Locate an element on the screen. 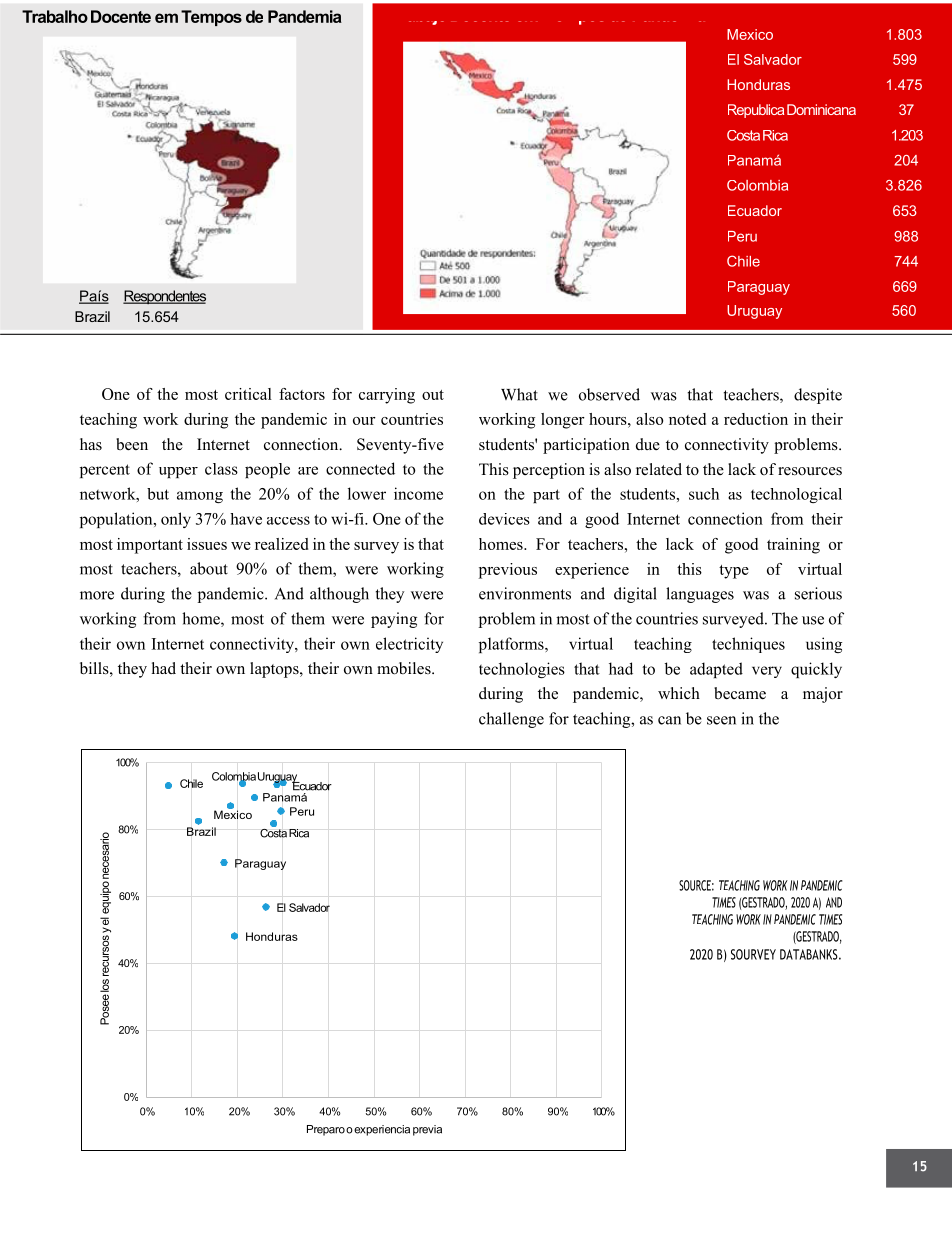  challenge is located at coordinates (511, 720).
